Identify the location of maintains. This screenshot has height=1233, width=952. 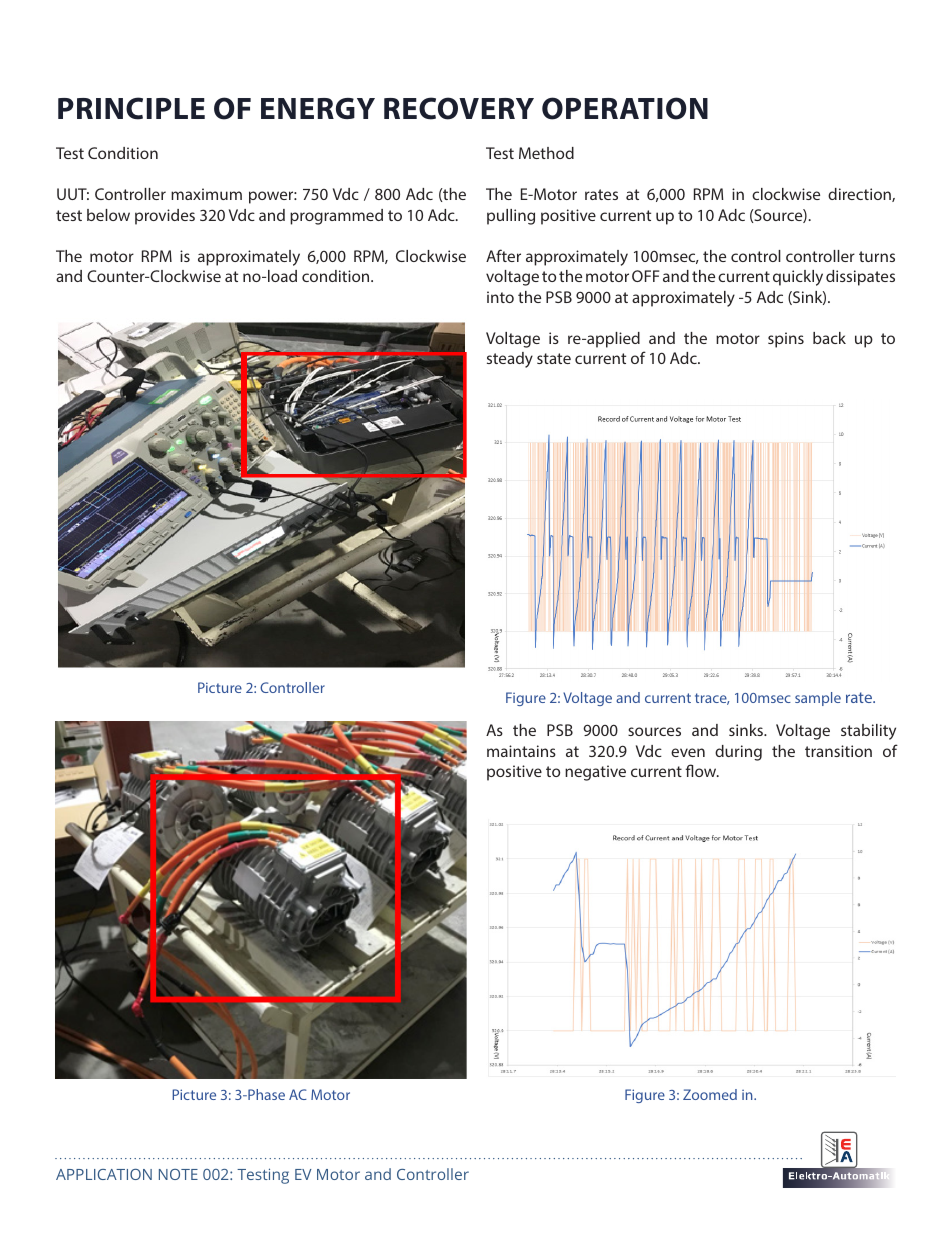
(521, 751).
